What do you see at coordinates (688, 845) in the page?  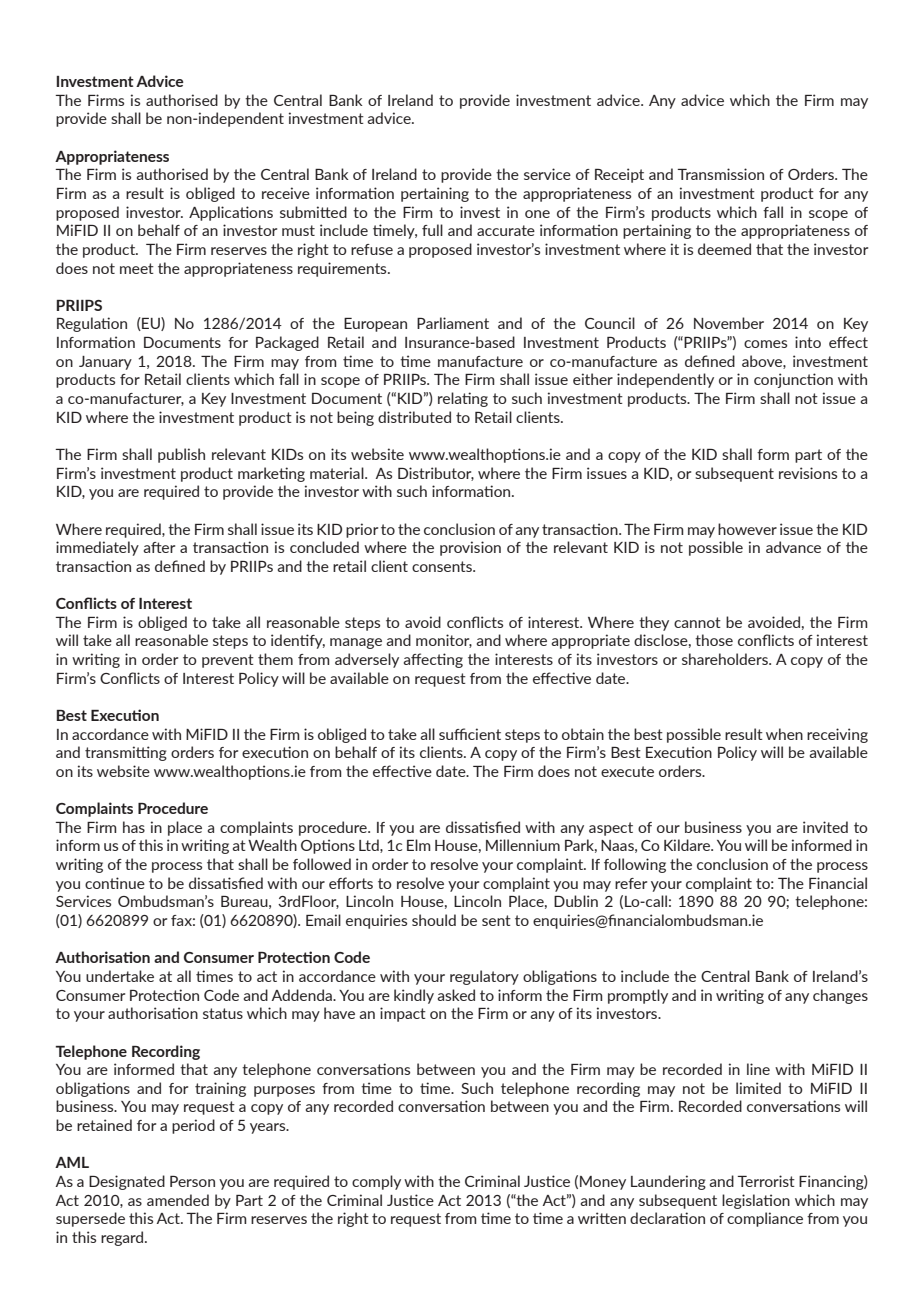 I see `Kildare` at bounding box center [688, 845].
